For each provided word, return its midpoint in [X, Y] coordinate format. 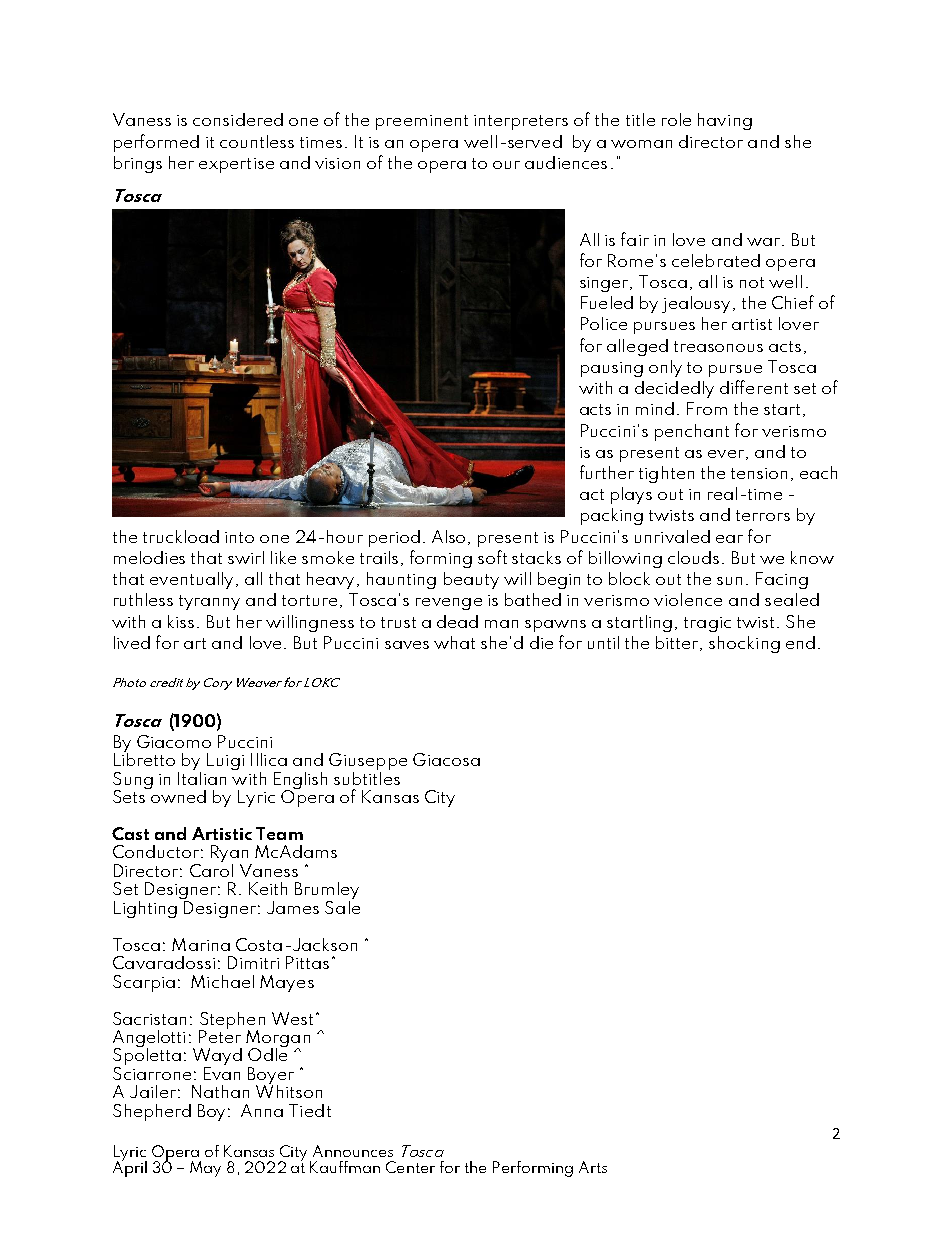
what [454, 642]
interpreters [521, 122]
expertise [236, 165]
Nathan [220, 1091]
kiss [181, 621]
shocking [744, 644]
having [725, 121]
